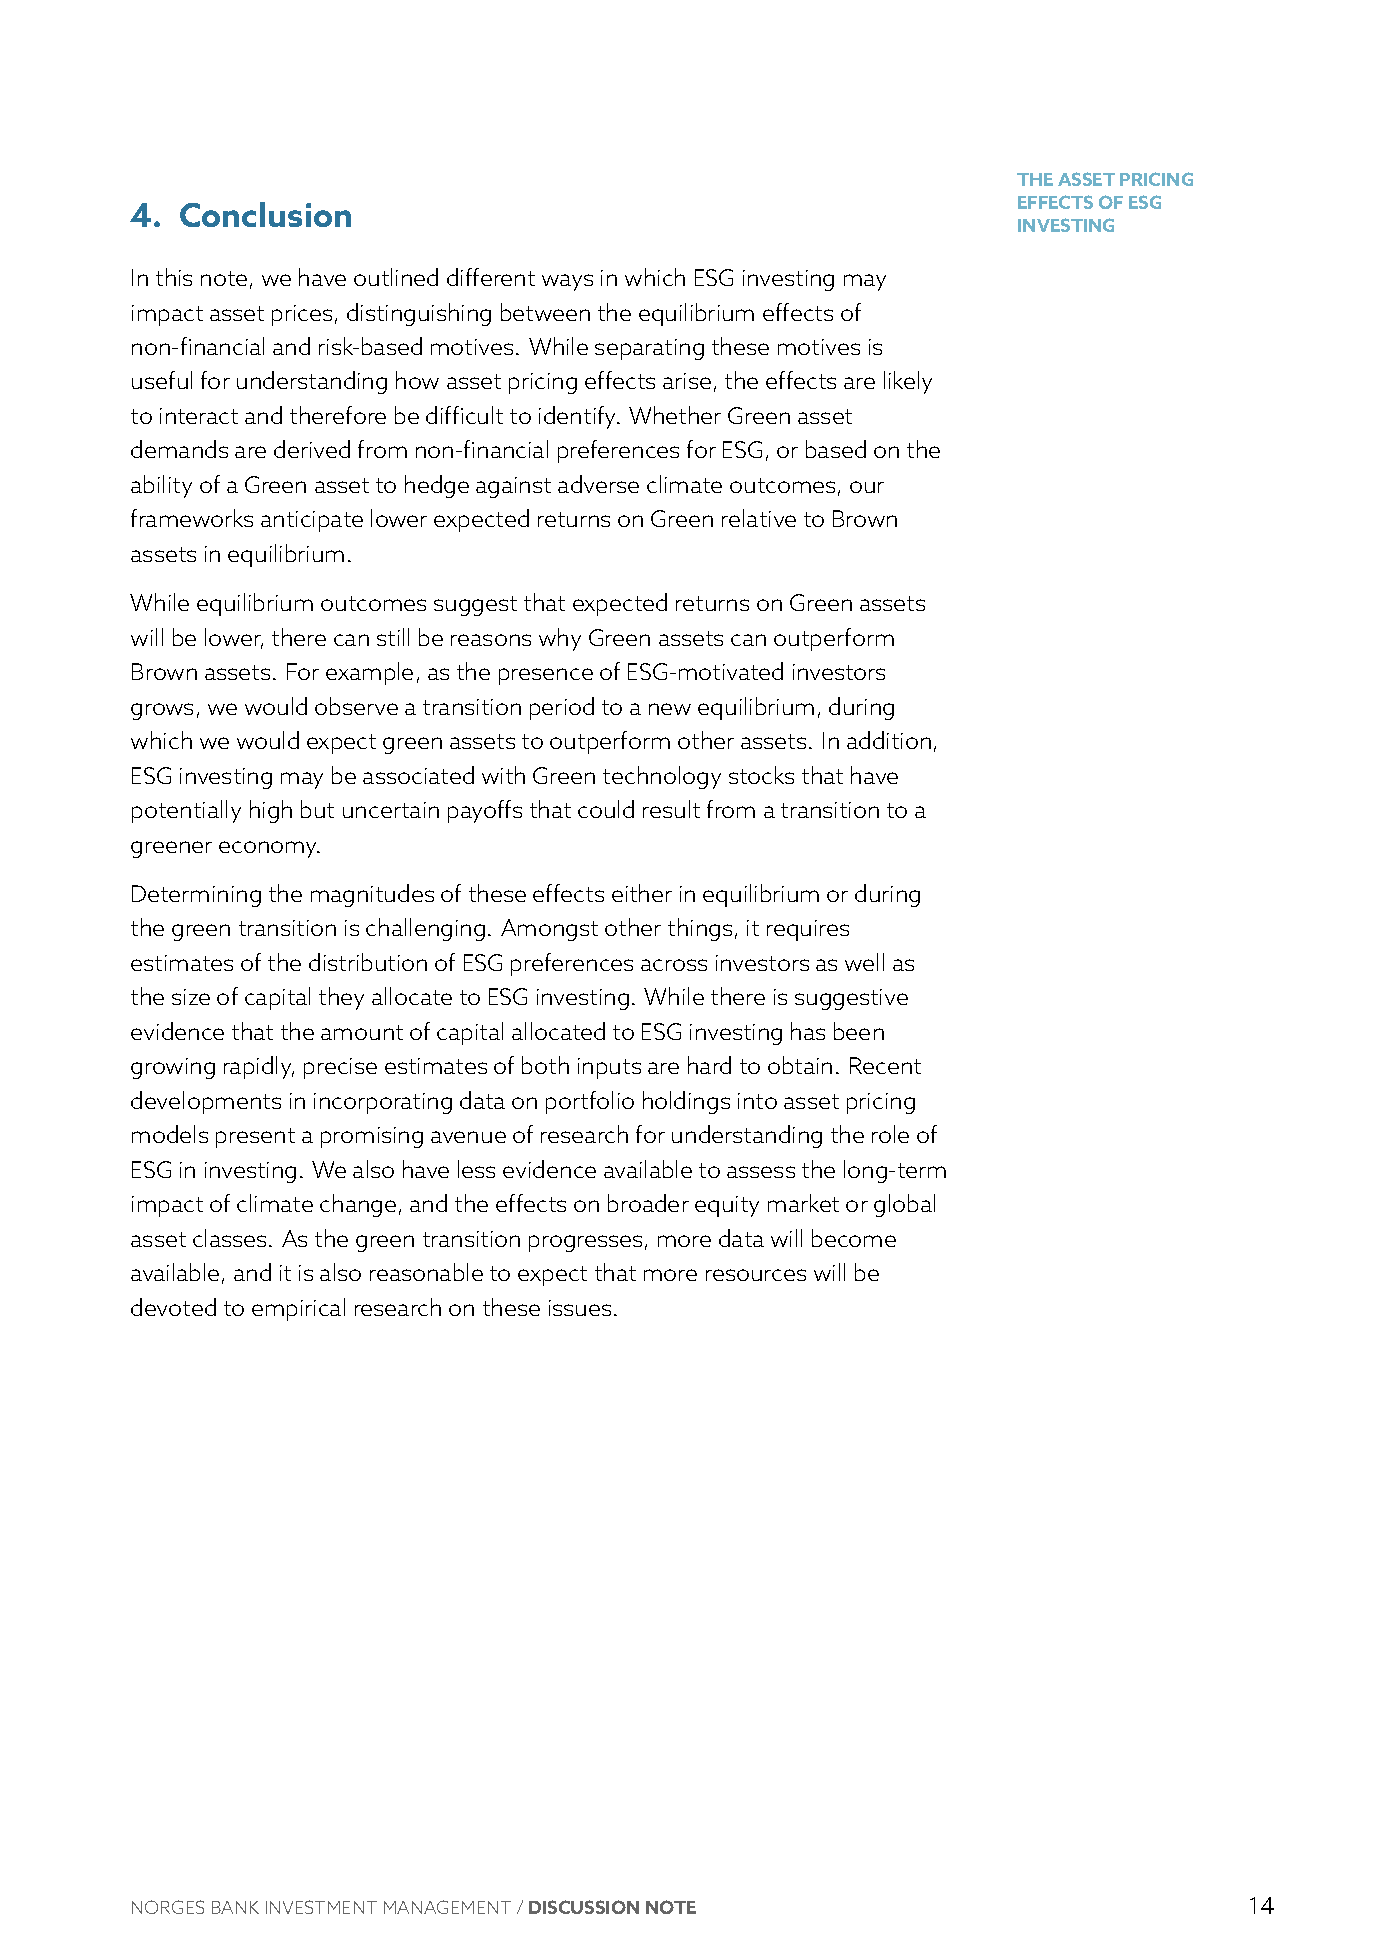 The image size is (1373, 1942). What do you see at coordinates (265, 214) in the screenshot?
I see `Conclusion` at bounding box center [265, 214].
